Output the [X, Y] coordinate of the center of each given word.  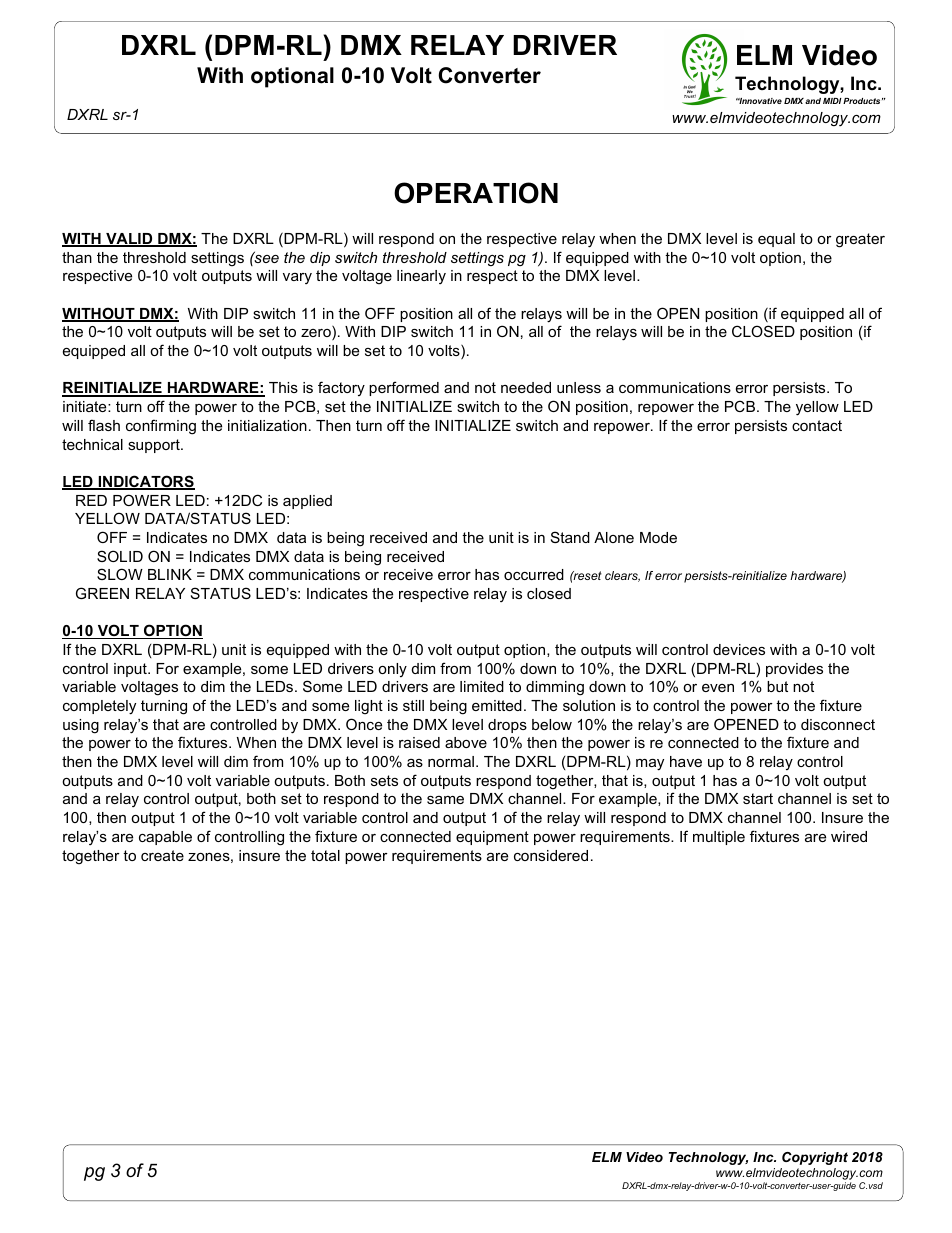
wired [849, 836]
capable [165, 838]
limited [482, 686]
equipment [492, 838]
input [131, 670]
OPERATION [476, 193]
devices [739, 649]
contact [817, 425]
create [162, 855]
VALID [129, 240]
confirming [161, 427]
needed [526, 387]
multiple [719, 838]
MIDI [832, 101]
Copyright [815, 1158]
